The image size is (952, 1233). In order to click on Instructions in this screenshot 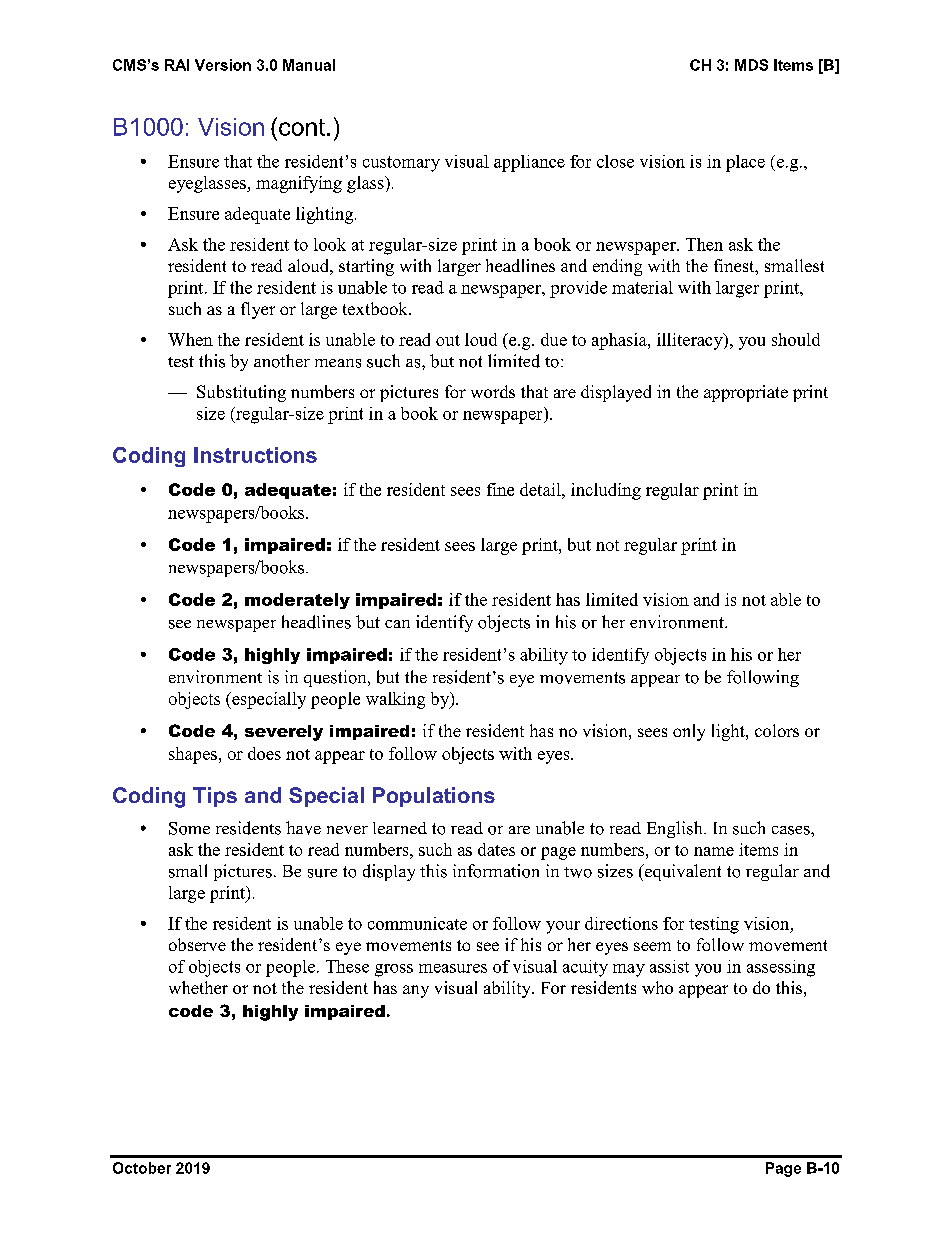, I will do `click(255, 455)`.
